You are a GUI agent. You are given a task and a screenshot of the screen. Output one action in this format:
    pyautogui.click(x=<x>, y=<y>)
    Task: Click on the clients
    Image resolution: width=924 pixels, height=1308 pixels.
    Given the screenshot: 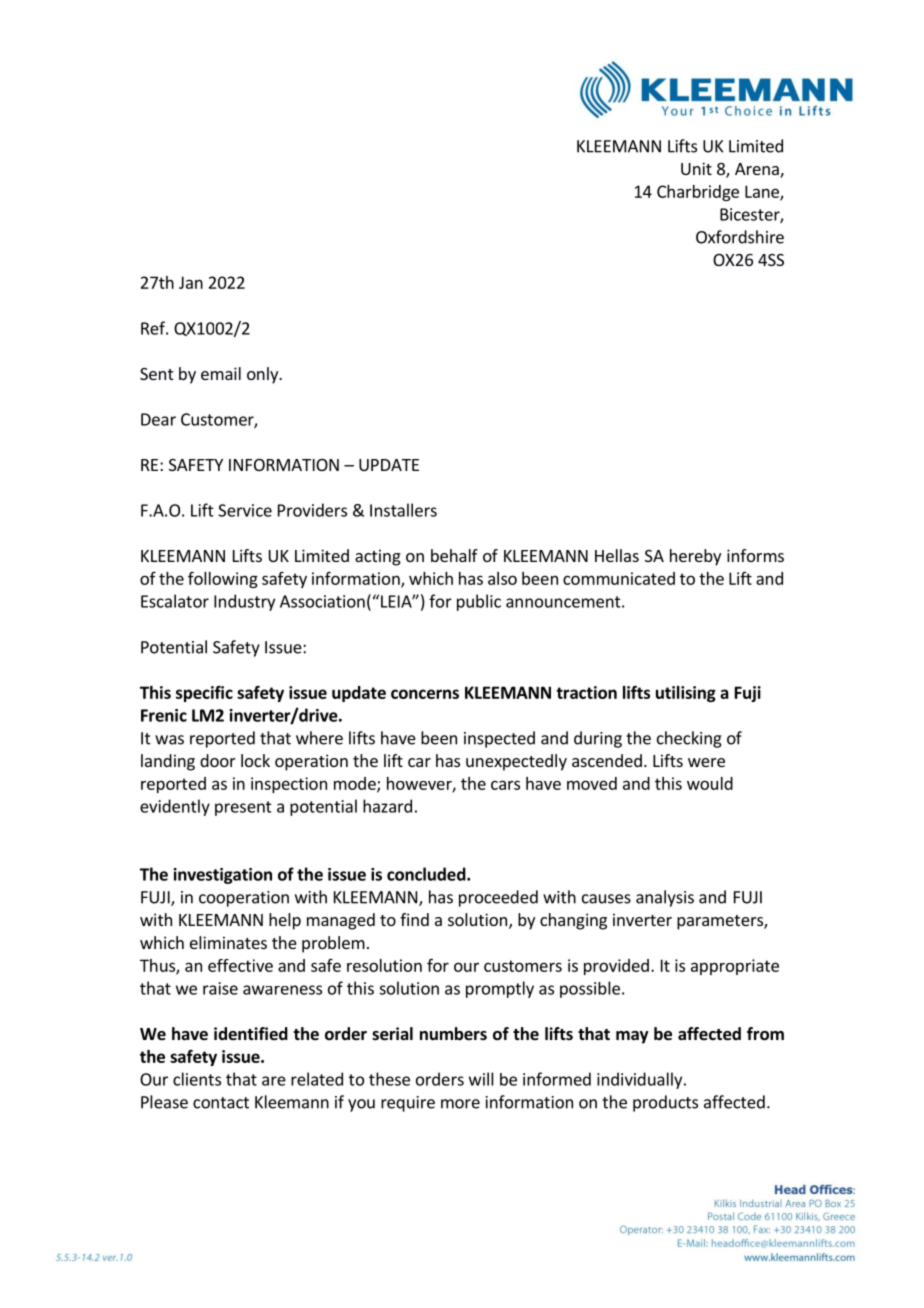 What is the action you would take?
    pyautogui.click(x=197, y=1079)
